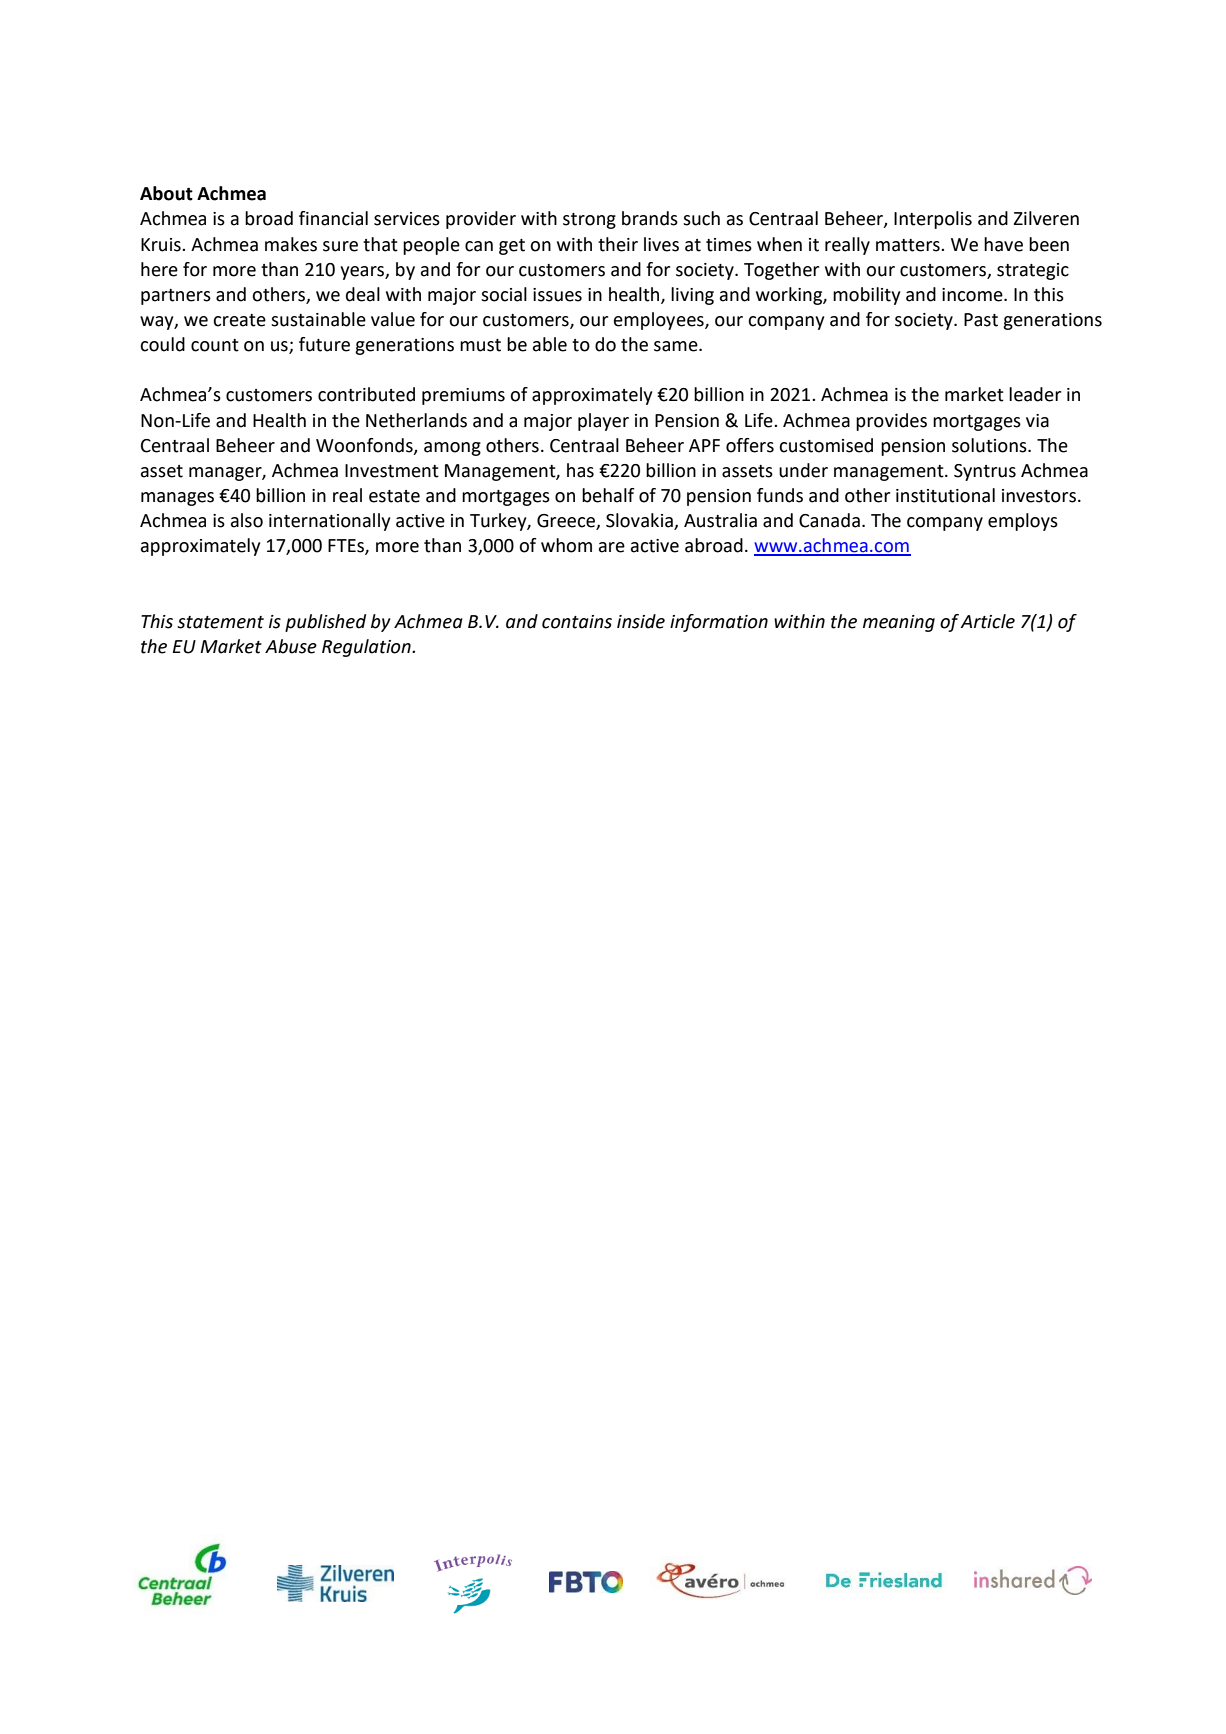  Describe the element at coordinates (247, 520) in the screenshot. I see `also` at that location.
